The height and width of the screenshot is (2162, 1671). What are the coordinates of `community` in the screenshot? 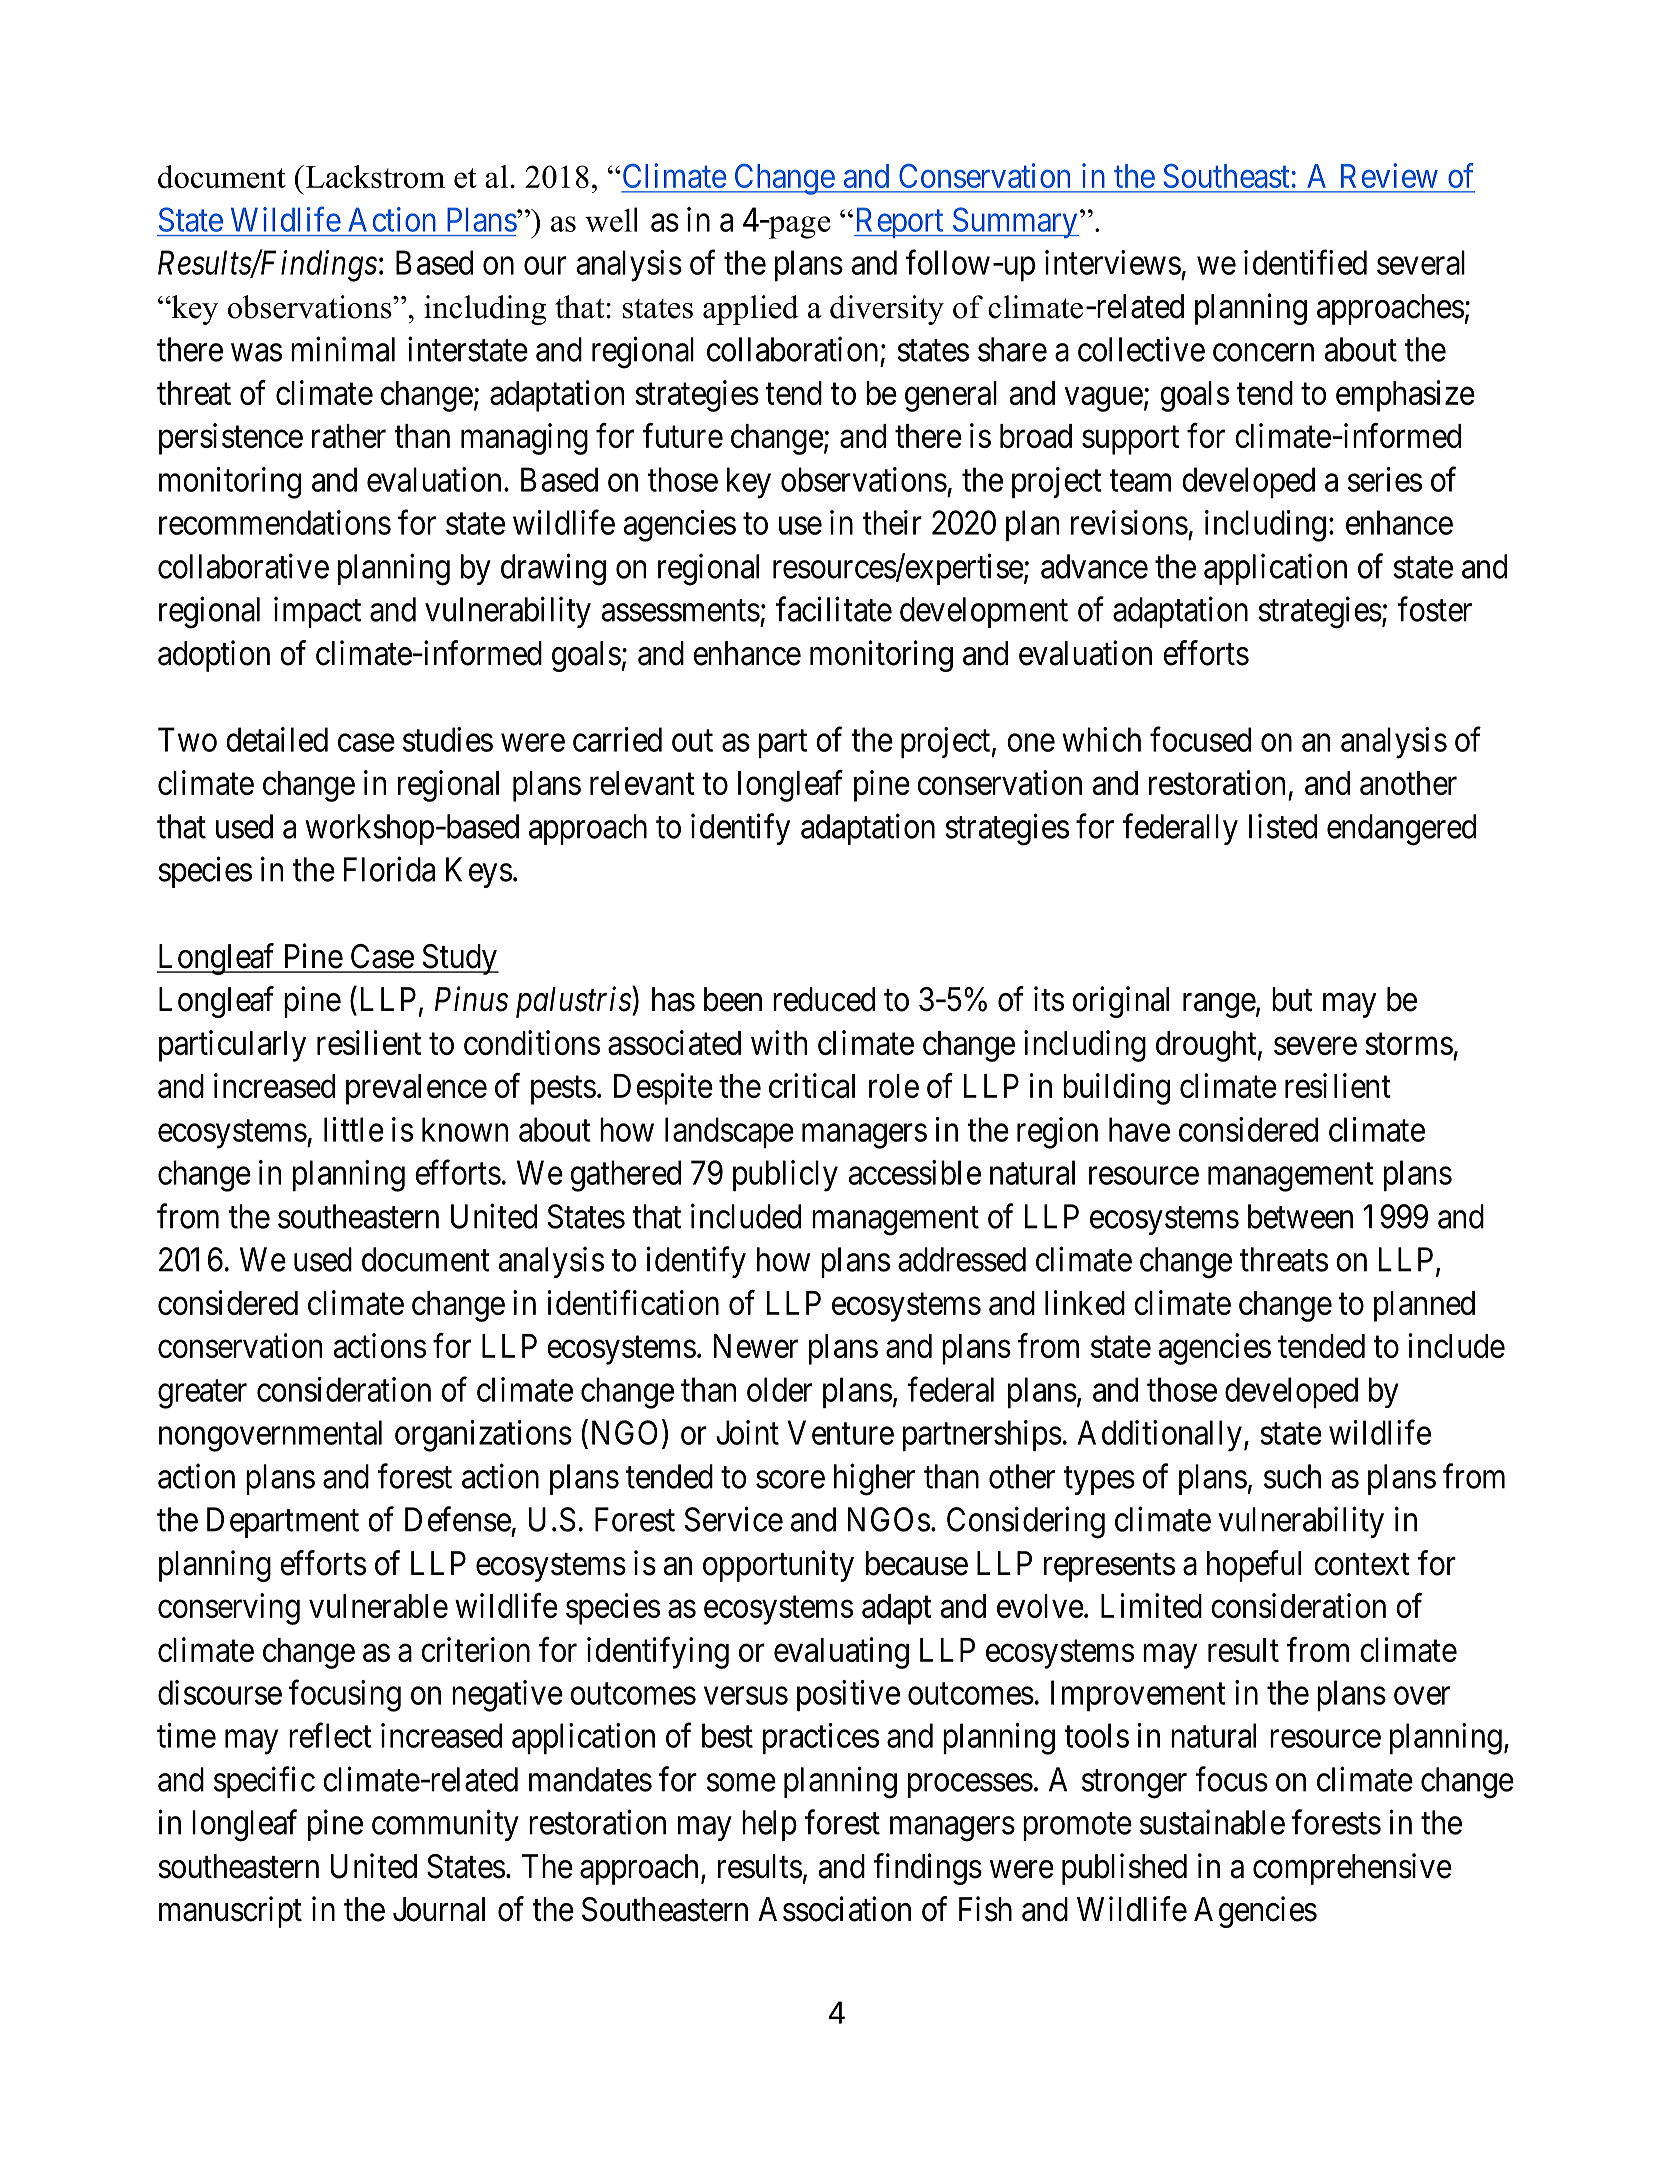 It's located at (445, 1825).
